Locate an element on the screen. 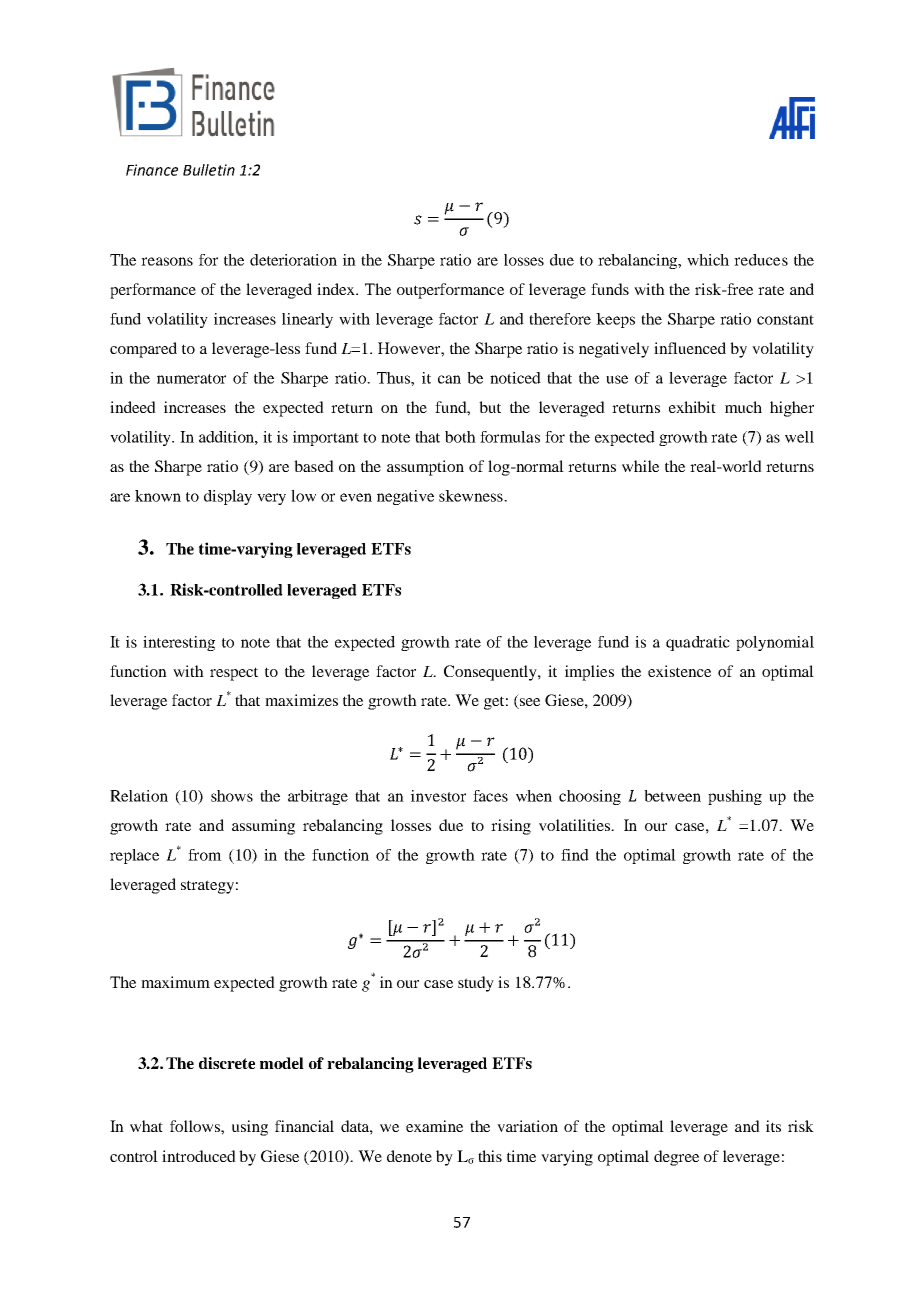  see is located at coordinates (529, 703).
